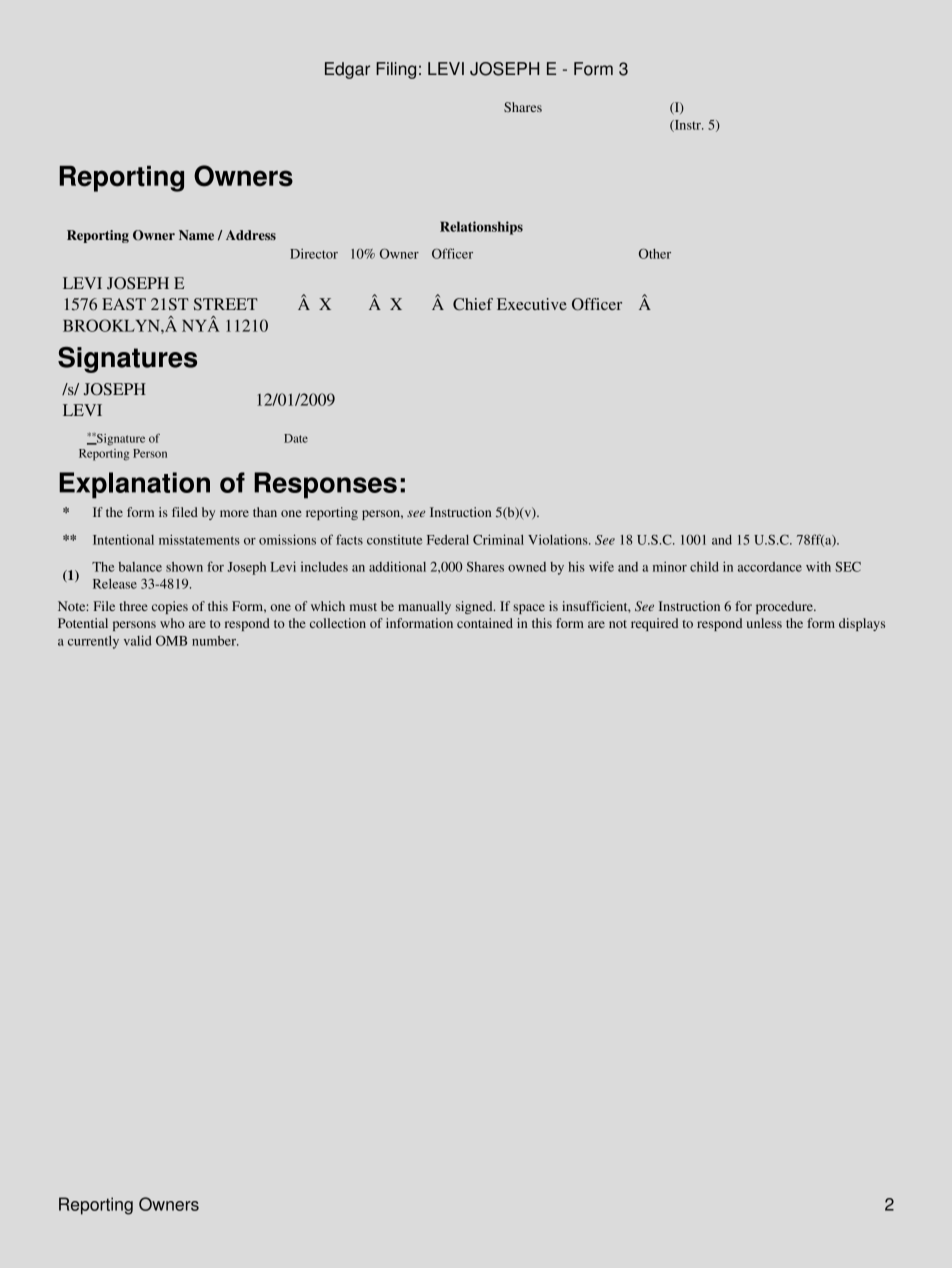 The height and width of the document is (1268, 952). I want to click on Executive, so click(532, 304).
